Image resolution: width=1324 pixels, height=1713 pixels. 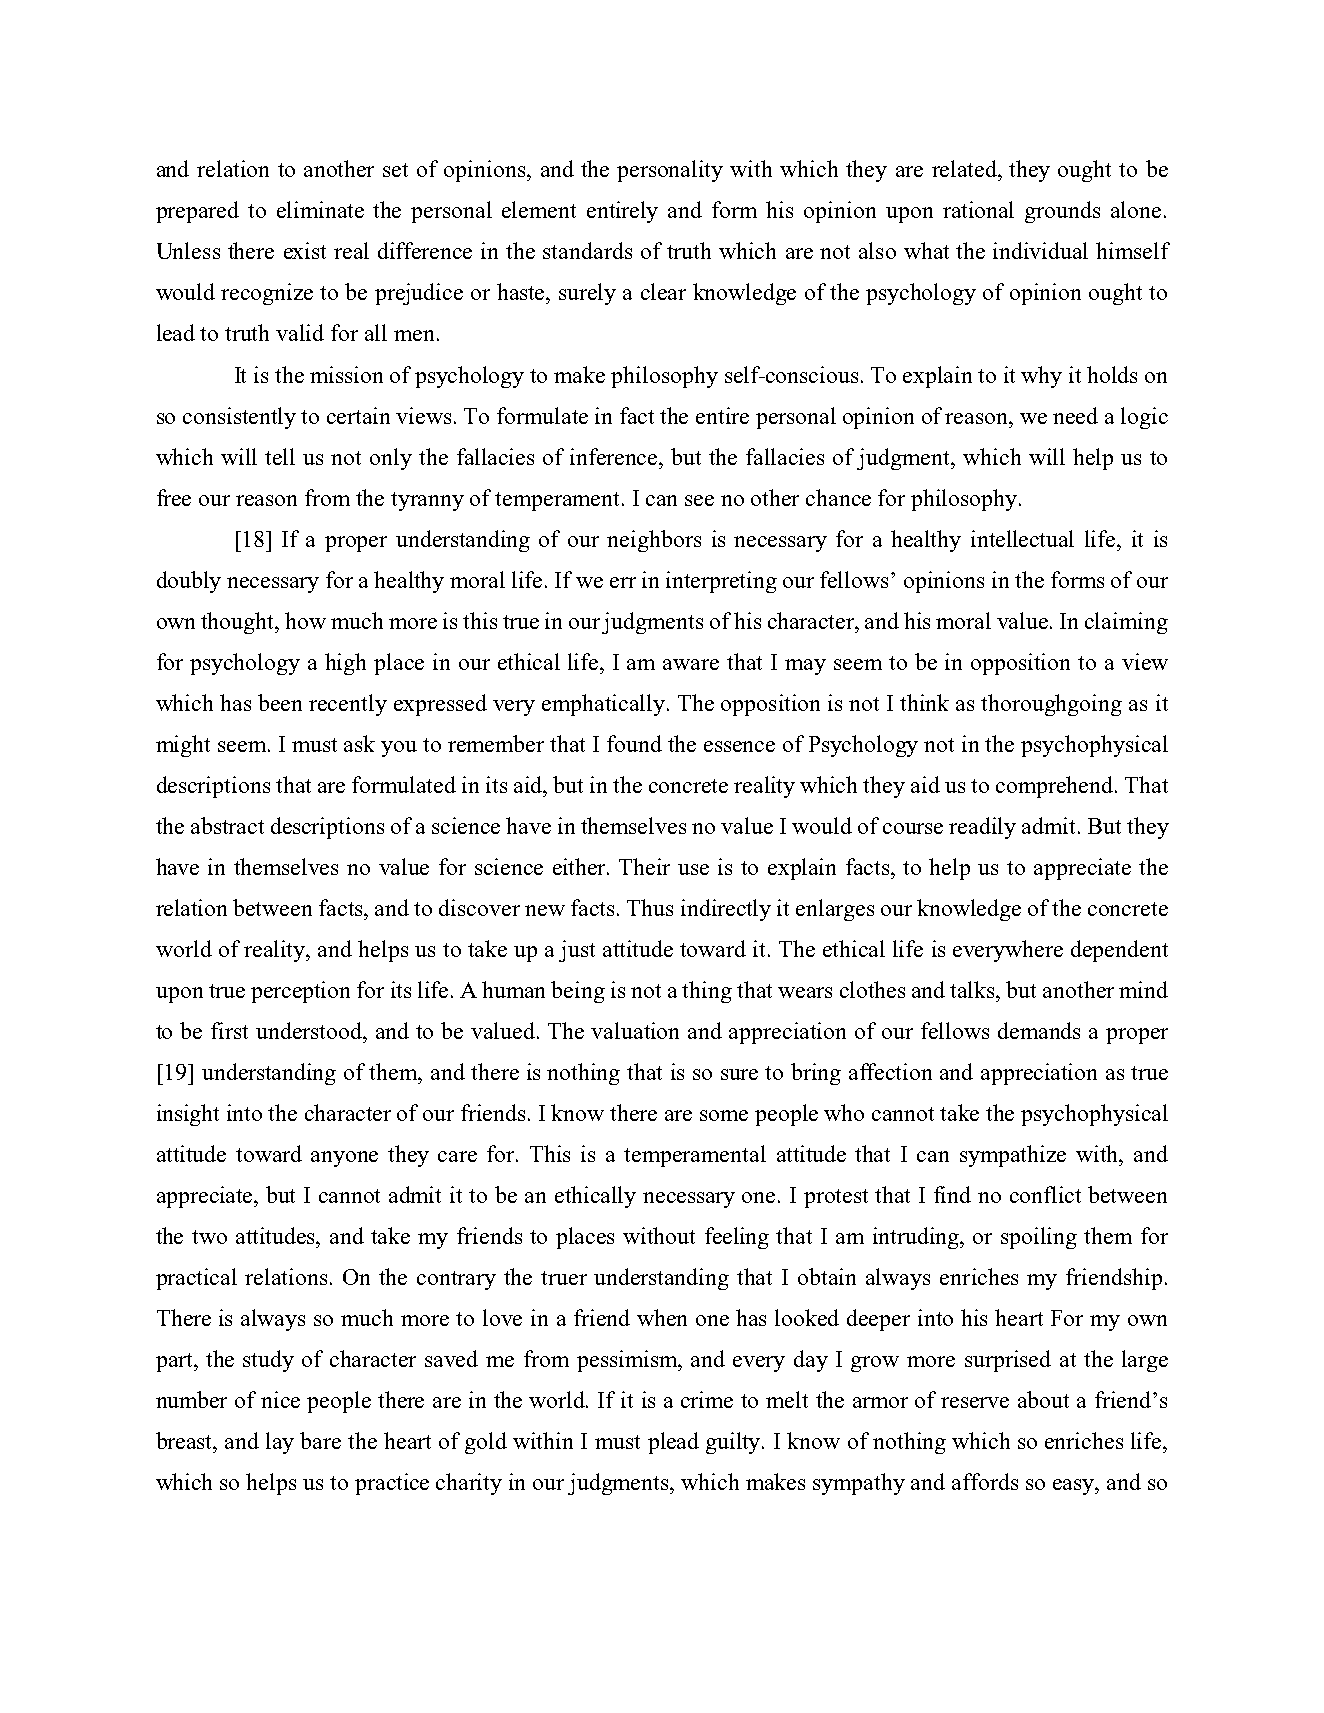 What do you see at coordinates (320, 209) in the screenshot?
I see `eliminate` at bounding box center [320, 209].
